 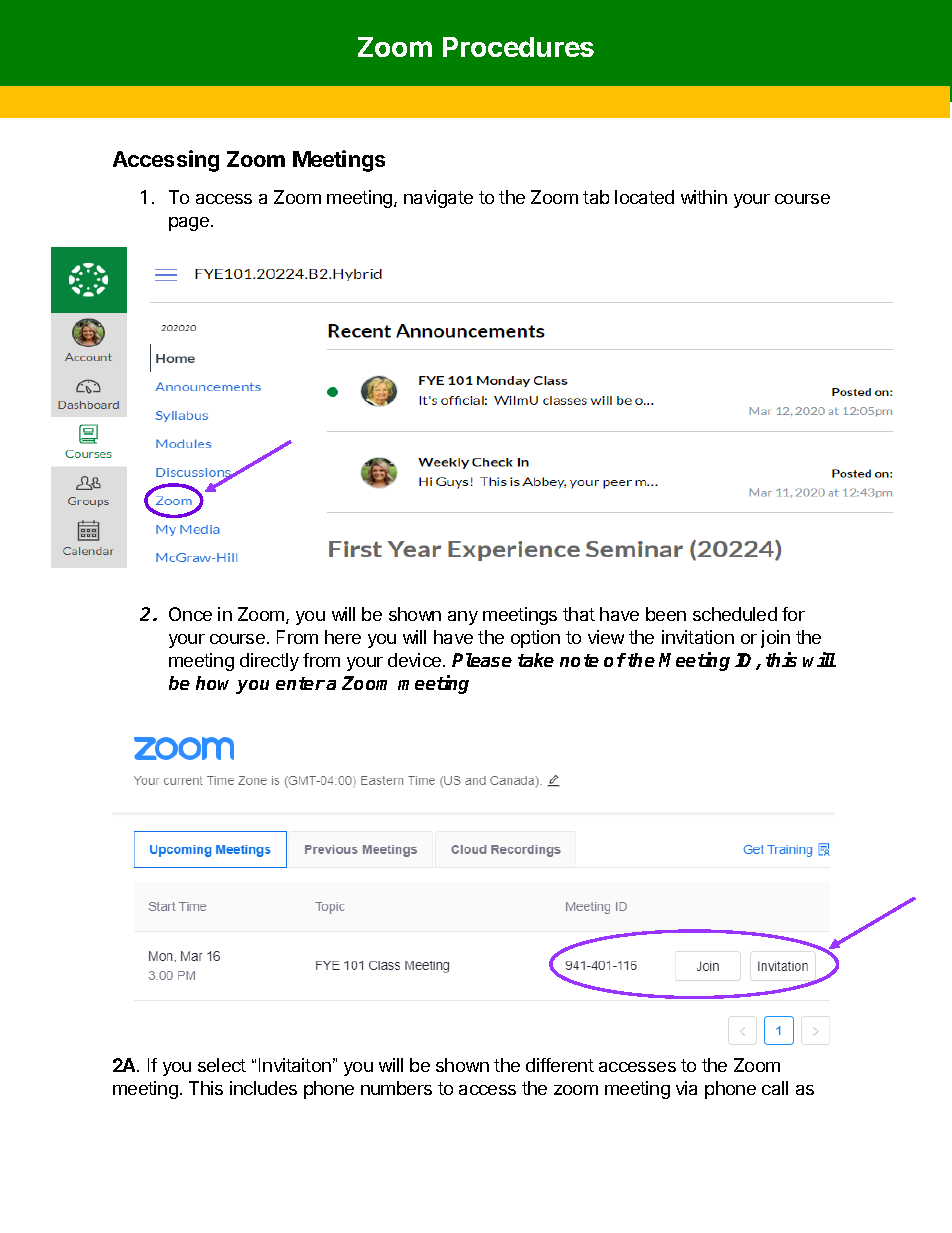 I want to click on via, so click(x=686, y=1088).
